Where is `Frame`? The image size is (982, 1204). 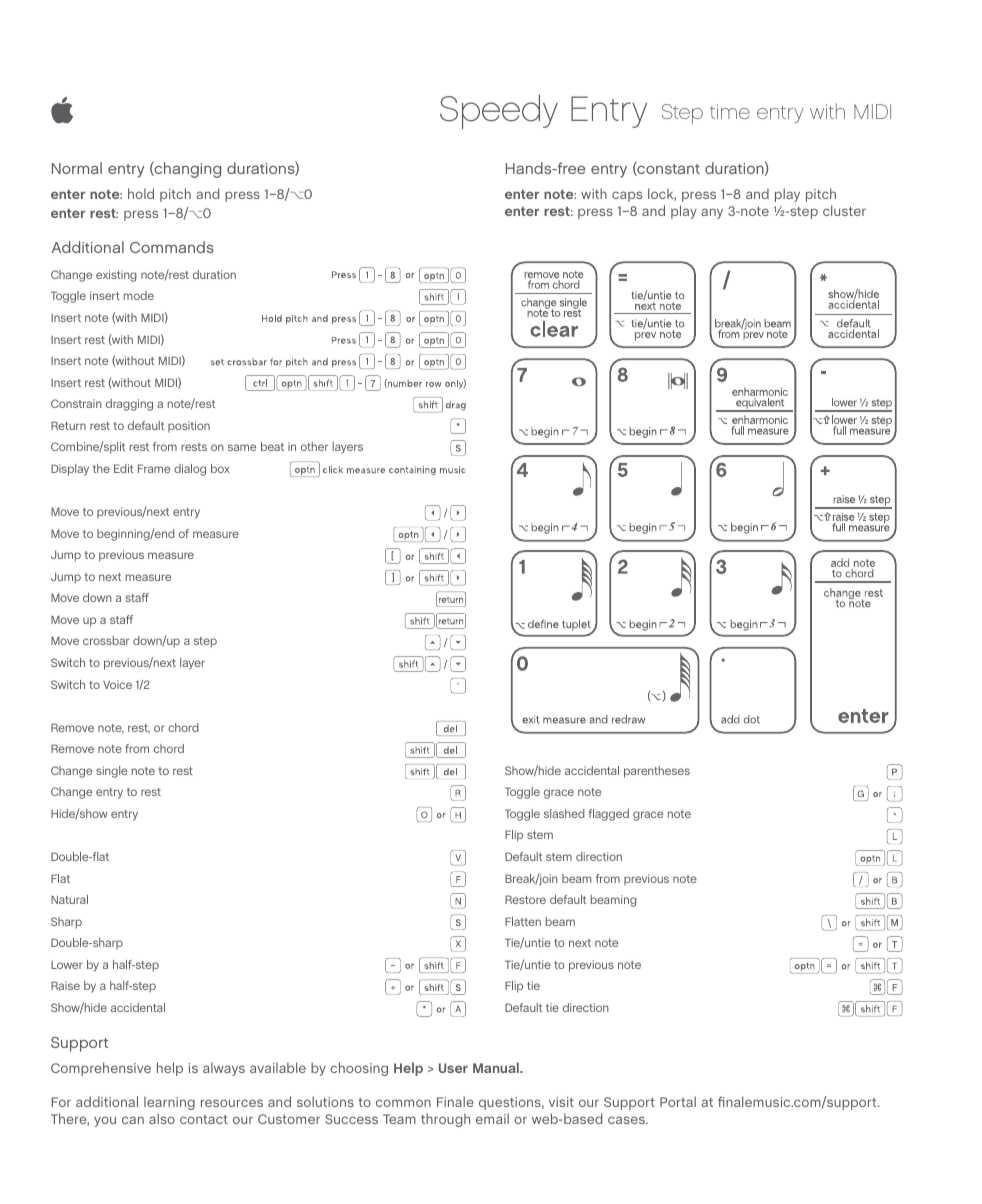 Frame is located at coordinates (154, 468).
